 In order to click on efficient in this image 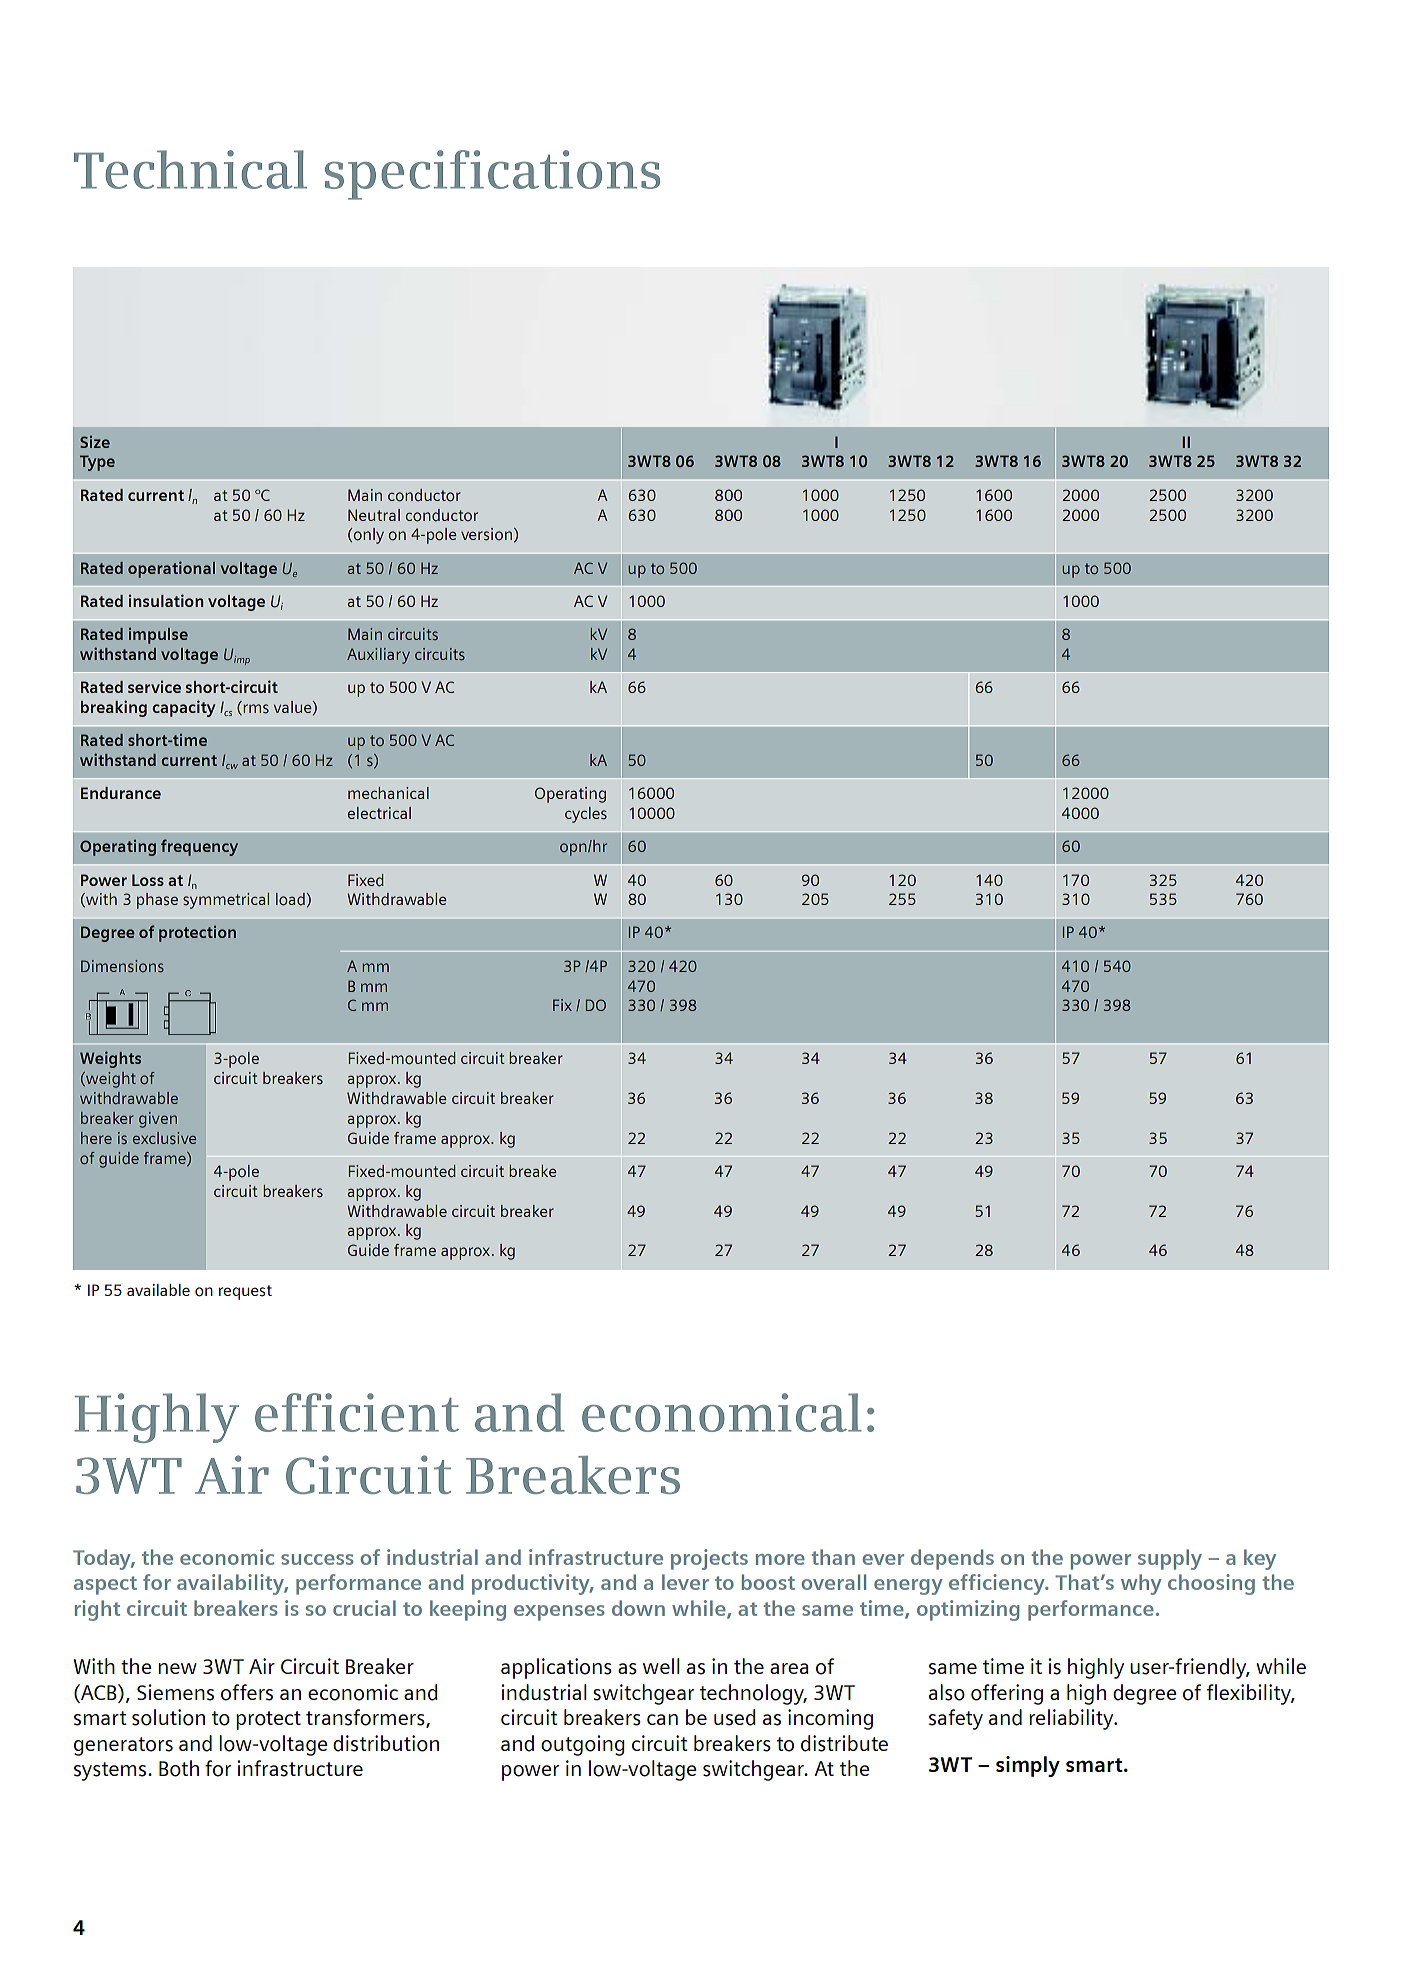, I will do `click(357, 1412)`.
